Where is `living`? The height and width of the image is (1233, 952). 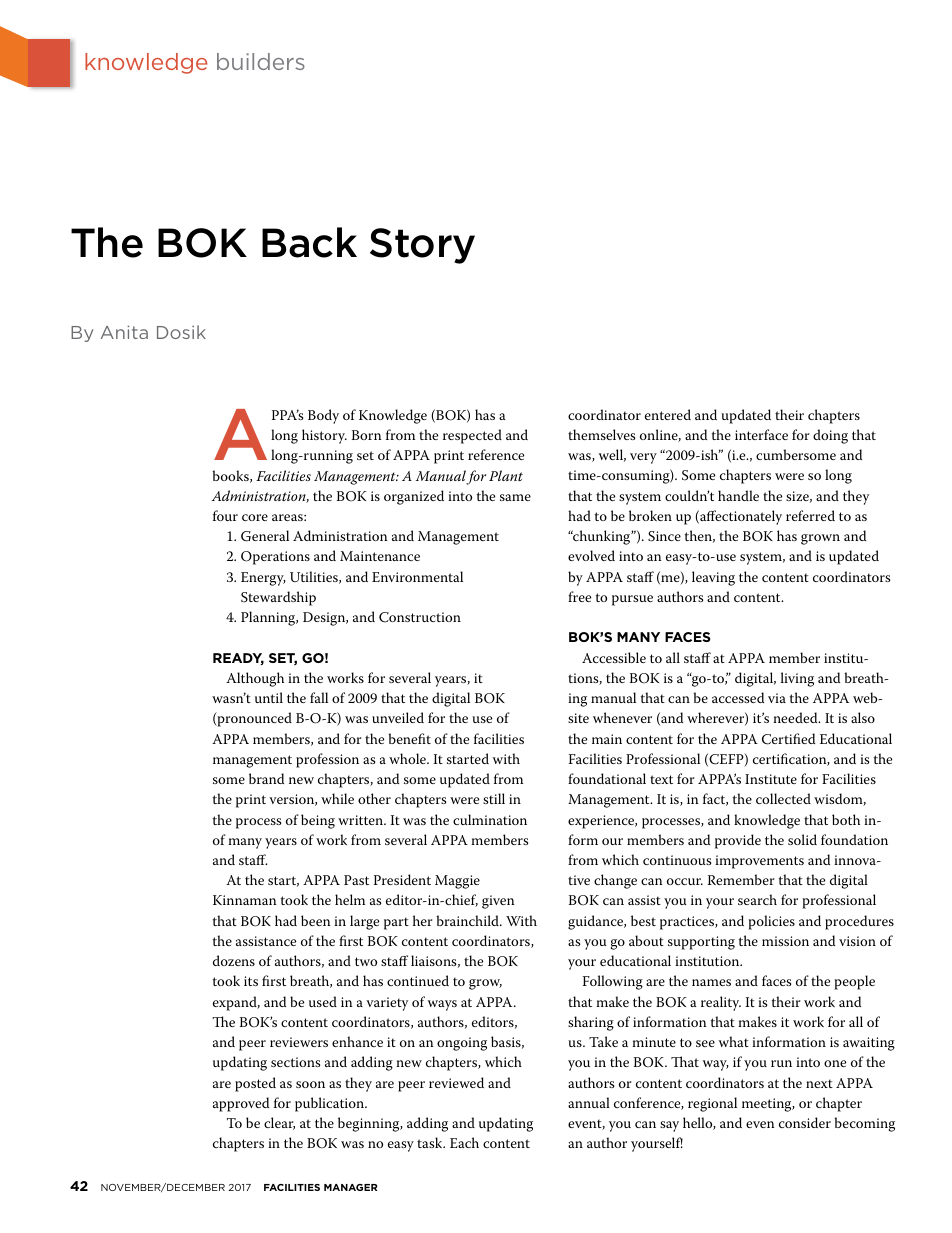
living is located at coordinates (797, 679).
